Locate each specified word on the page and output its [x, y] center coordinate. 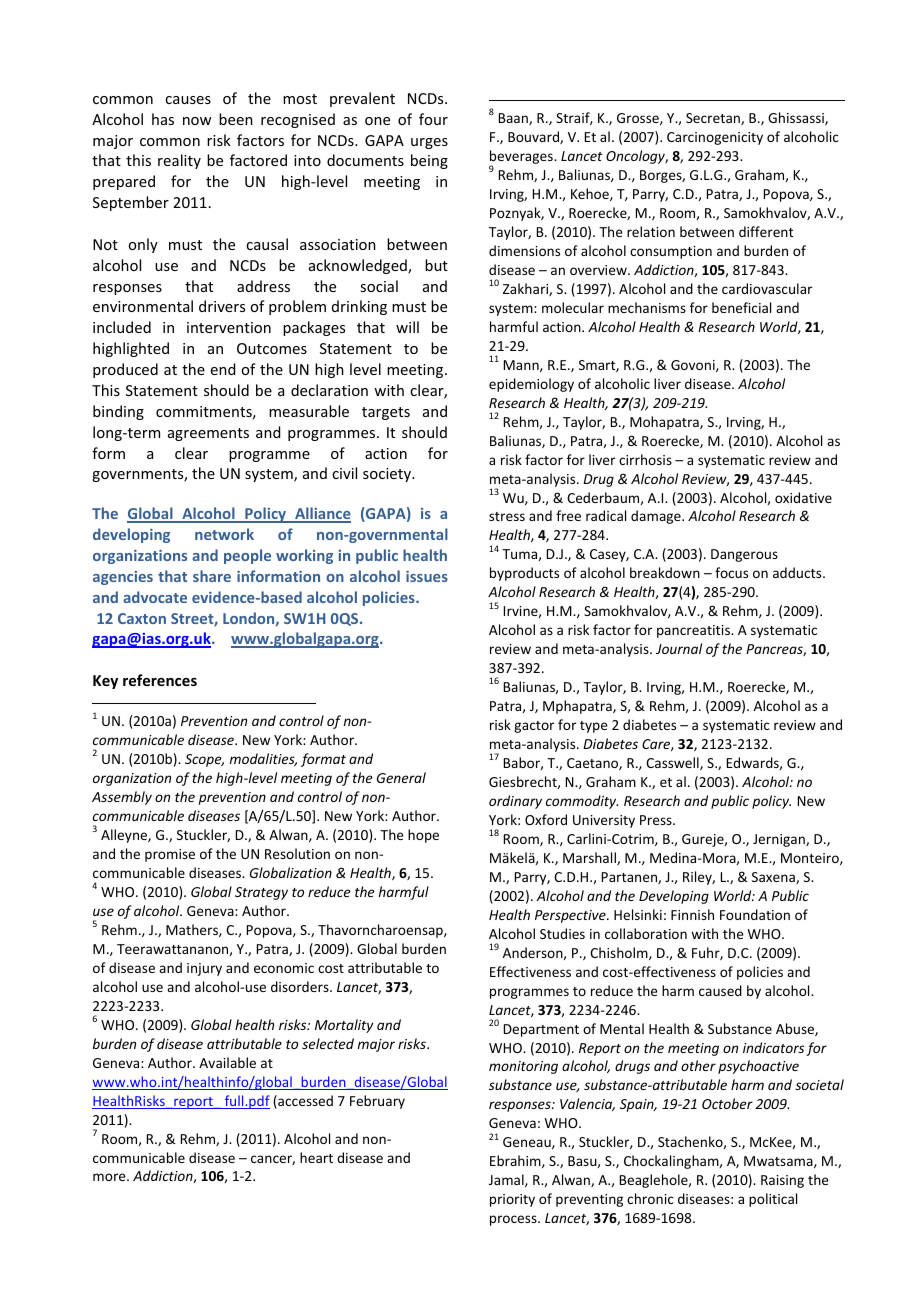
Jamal [507, 1180]
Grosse [639, 119]
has [163, 119]
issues [427, 576]
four [433, 119]
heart [316, 1157]
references [160, 680]
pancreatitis [694, 631]
